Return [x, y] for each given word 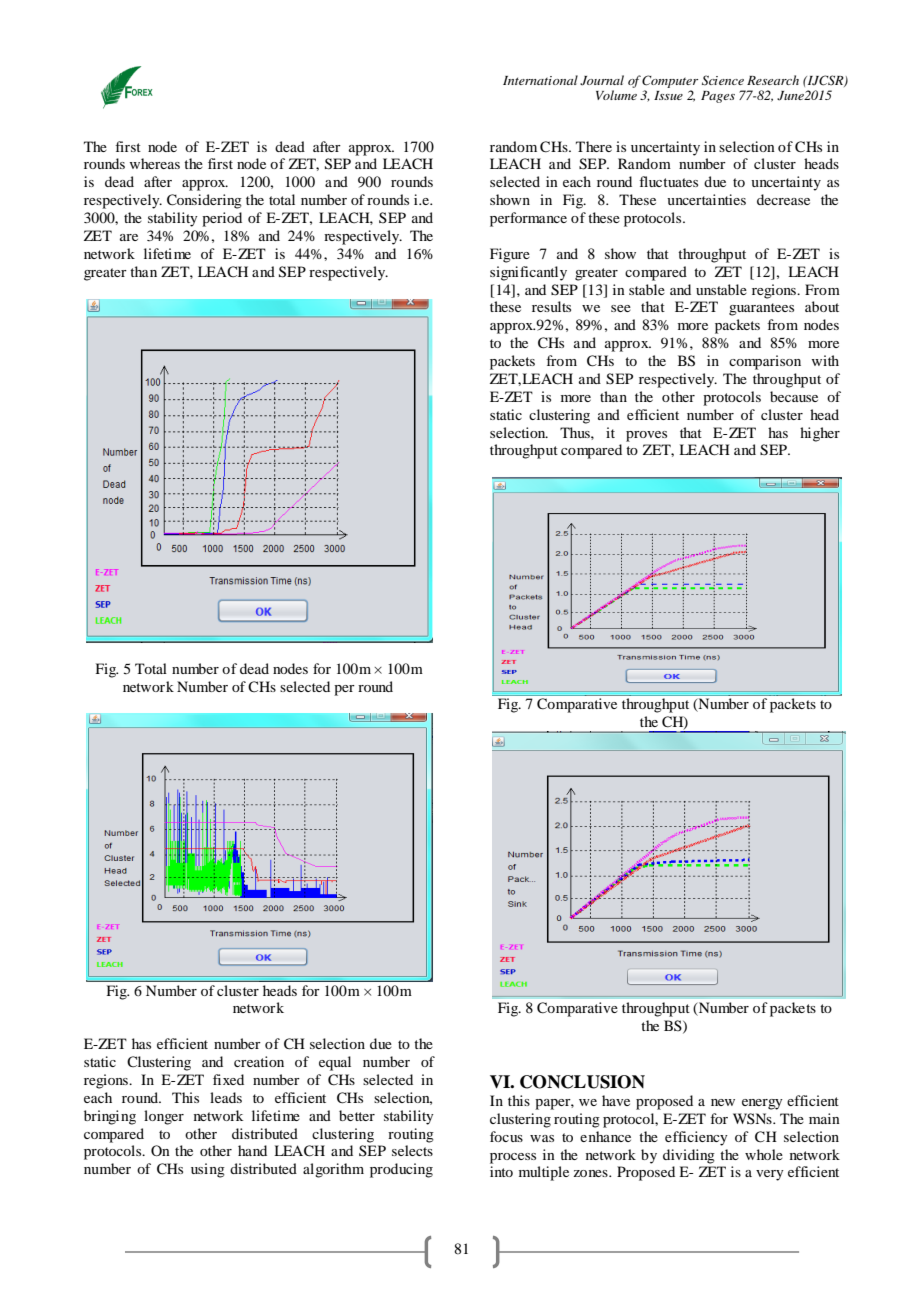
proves [646, 436]
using [208, 1170]
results [551, 306]
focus [506, 1136]
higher [820, 434]
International [540, 80]
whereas [155, 163]
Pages [718, 97]
